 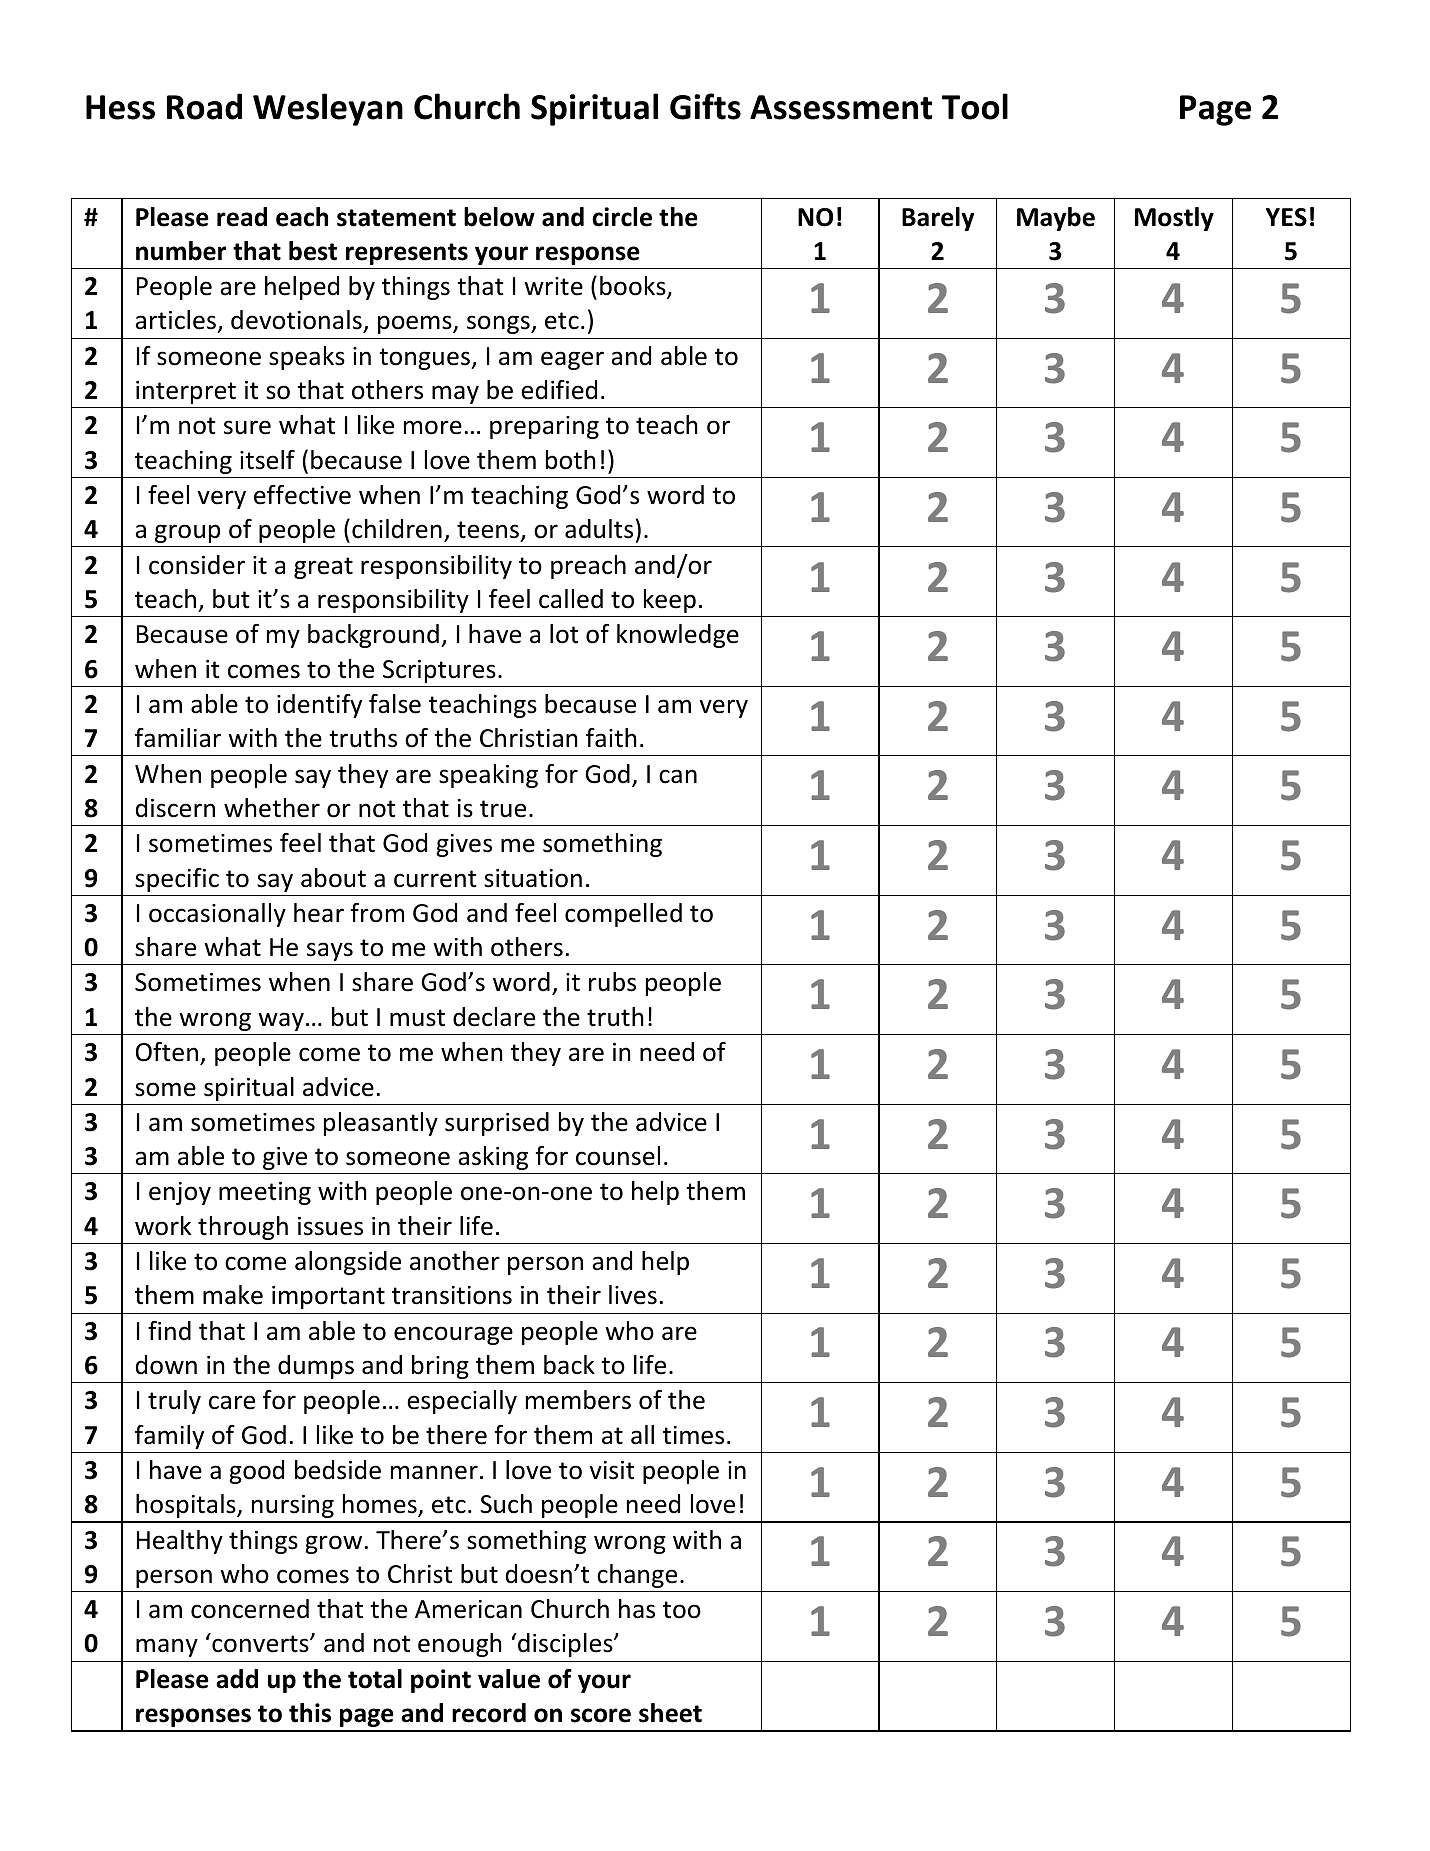 What do you see at coordinates (237, 1679) in the image?
I see `add` at bounding box center [237, 1679].
